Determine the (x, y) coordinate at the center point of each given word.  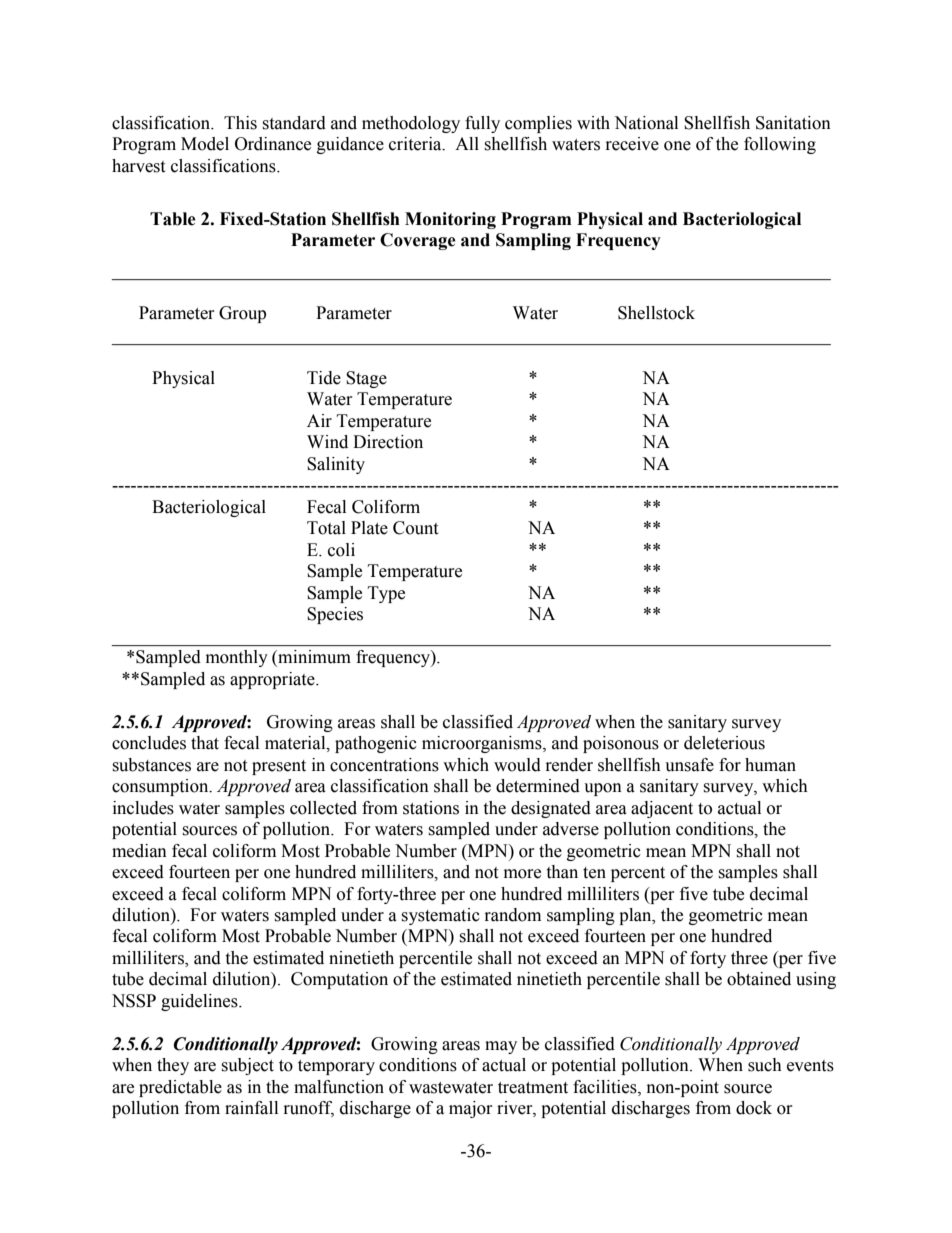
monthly (237, 658)
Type (386, 594)
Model (205, 144)
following (780, 145)
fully (482, 124)
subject (247, 1066)
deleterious (724, 743)
